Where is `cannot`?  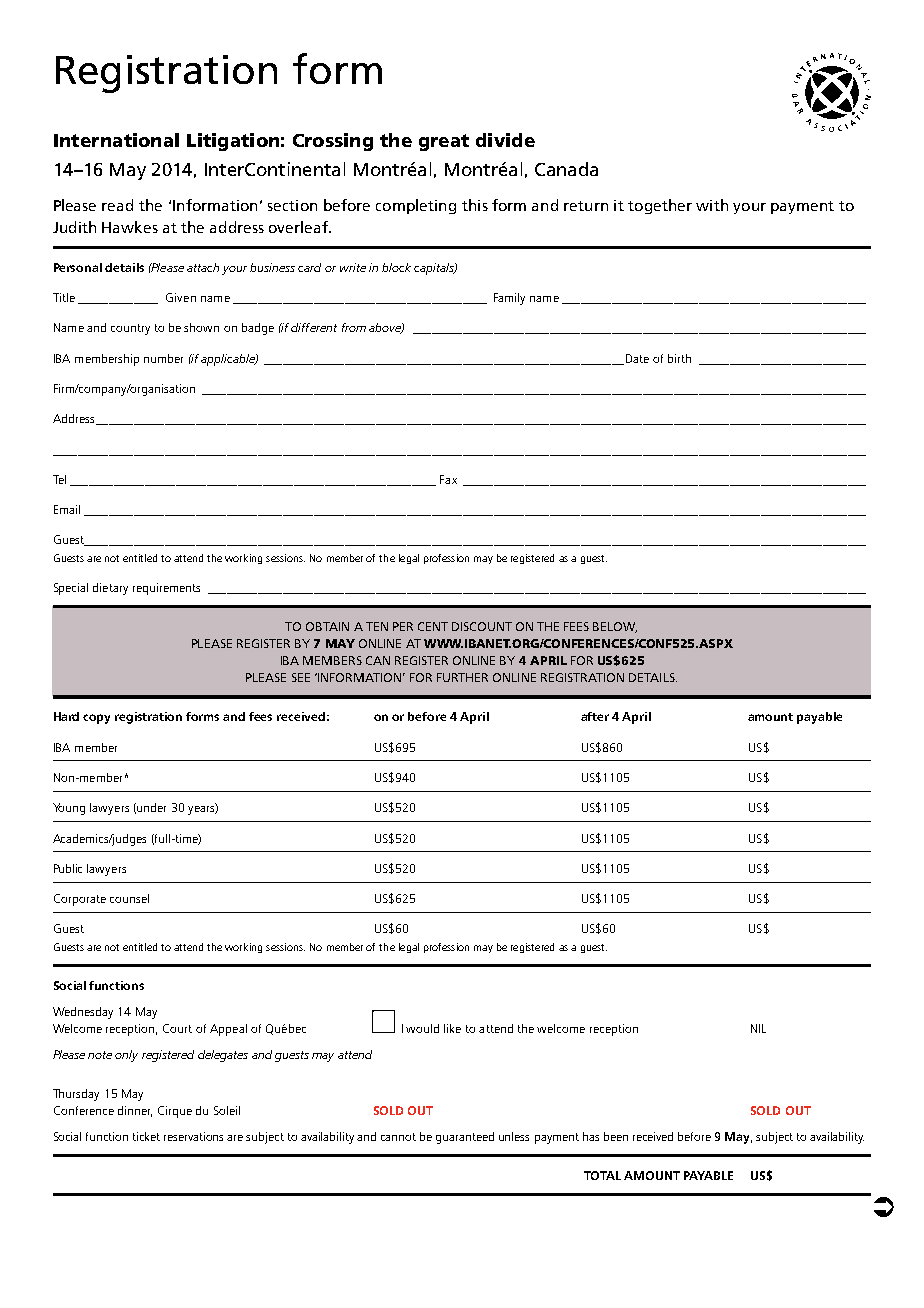
cannot is located at coordinates (398, 1137).
